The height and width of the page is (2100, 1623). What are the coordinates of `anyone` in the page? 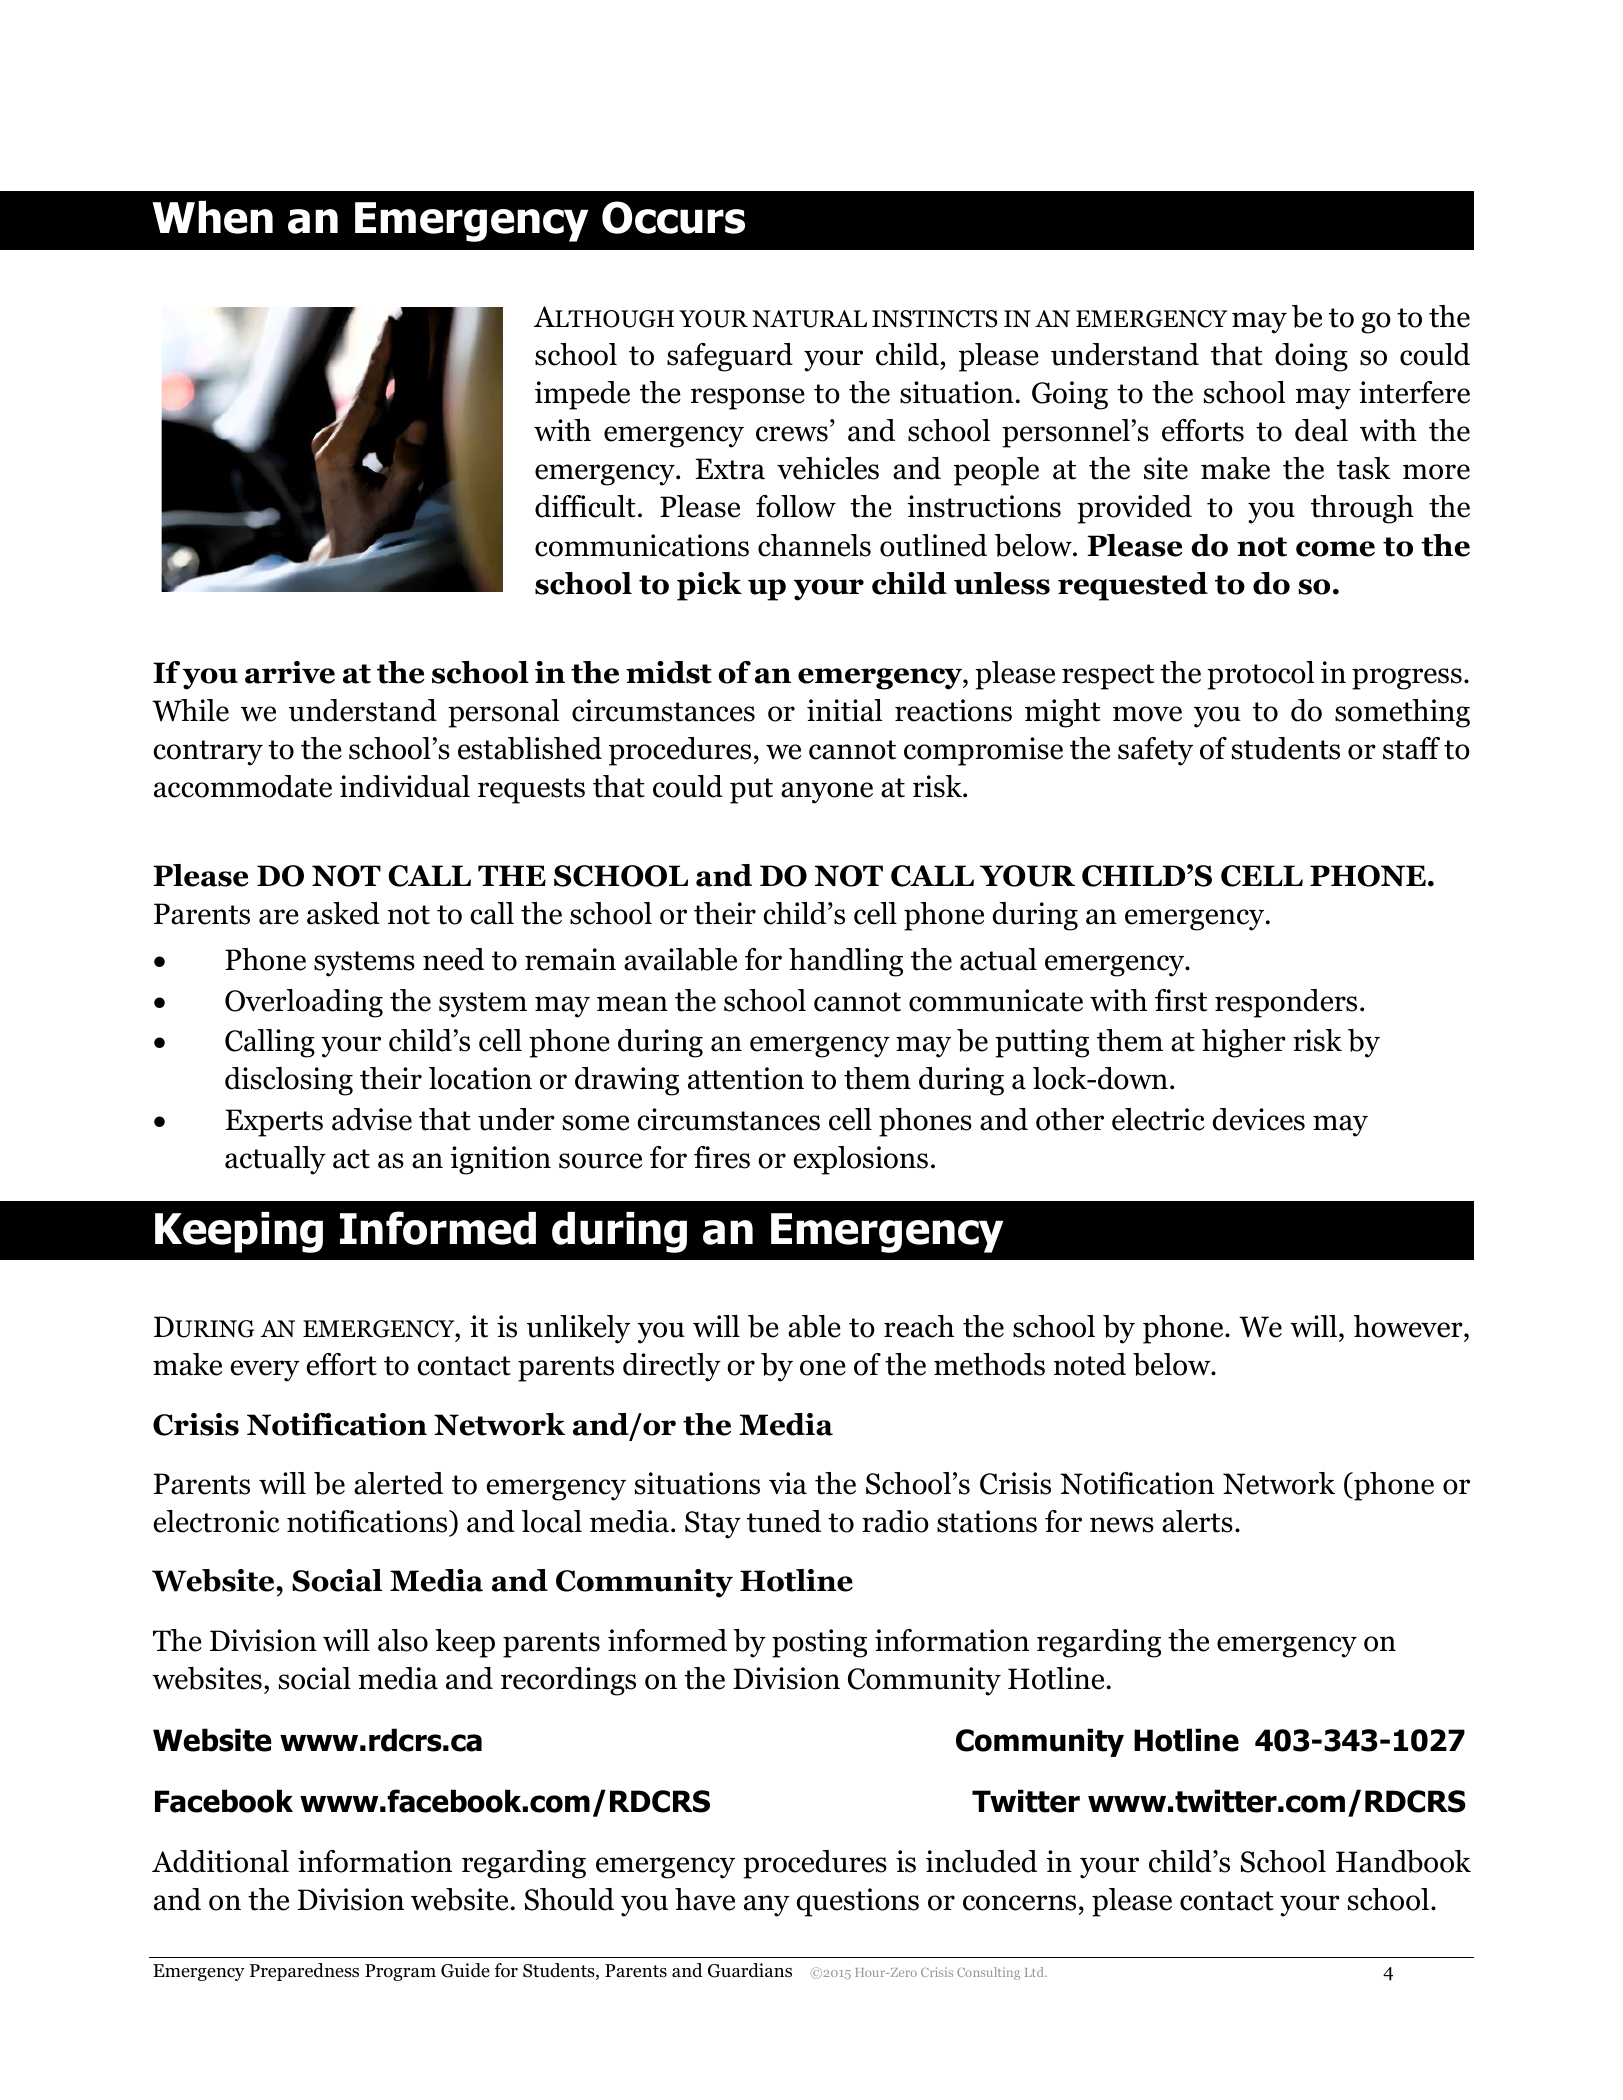 It's located at (827, 793).
